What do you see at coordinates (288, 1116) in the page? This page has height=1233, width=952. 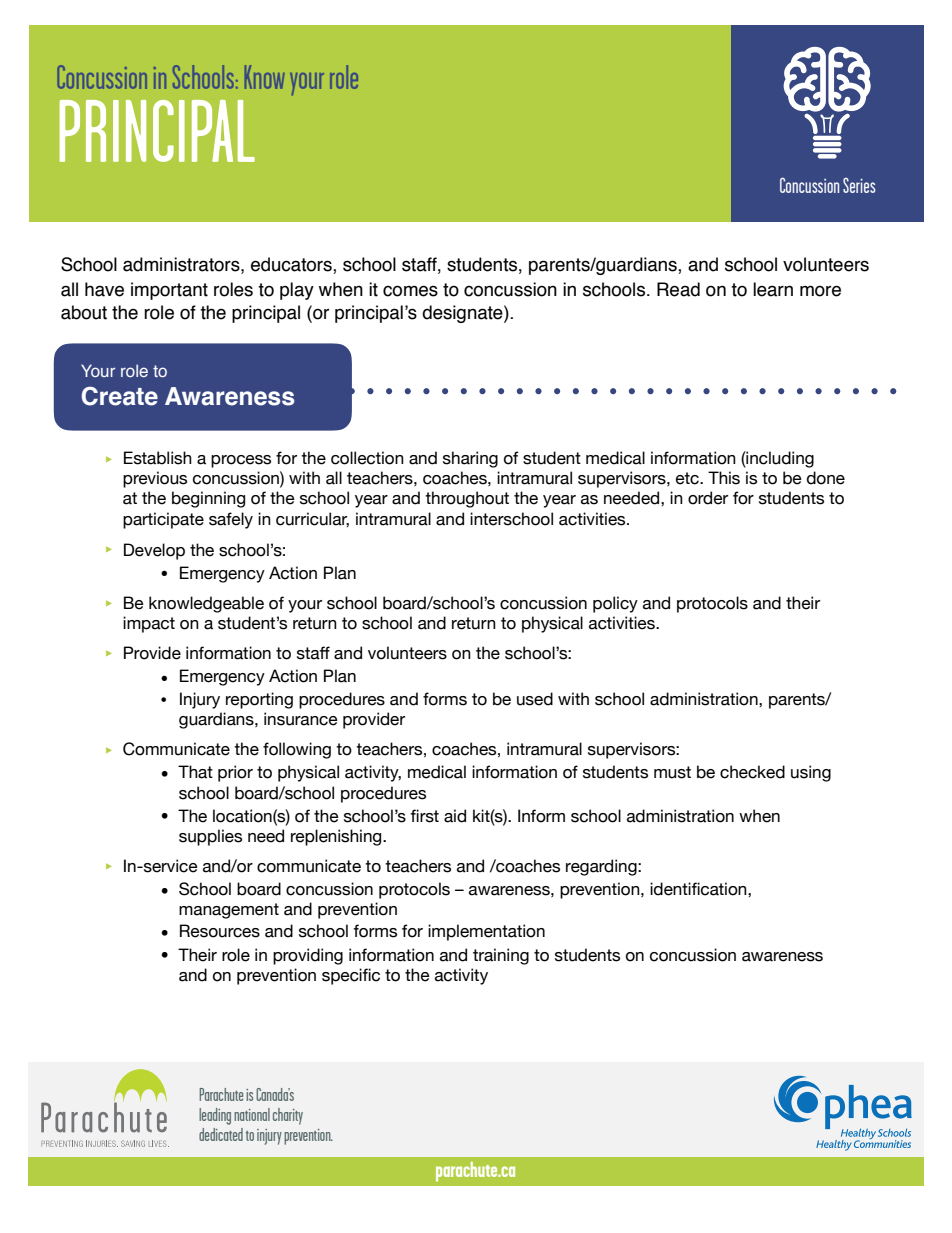 I see `charity` at bounding box center [288, 1116].
